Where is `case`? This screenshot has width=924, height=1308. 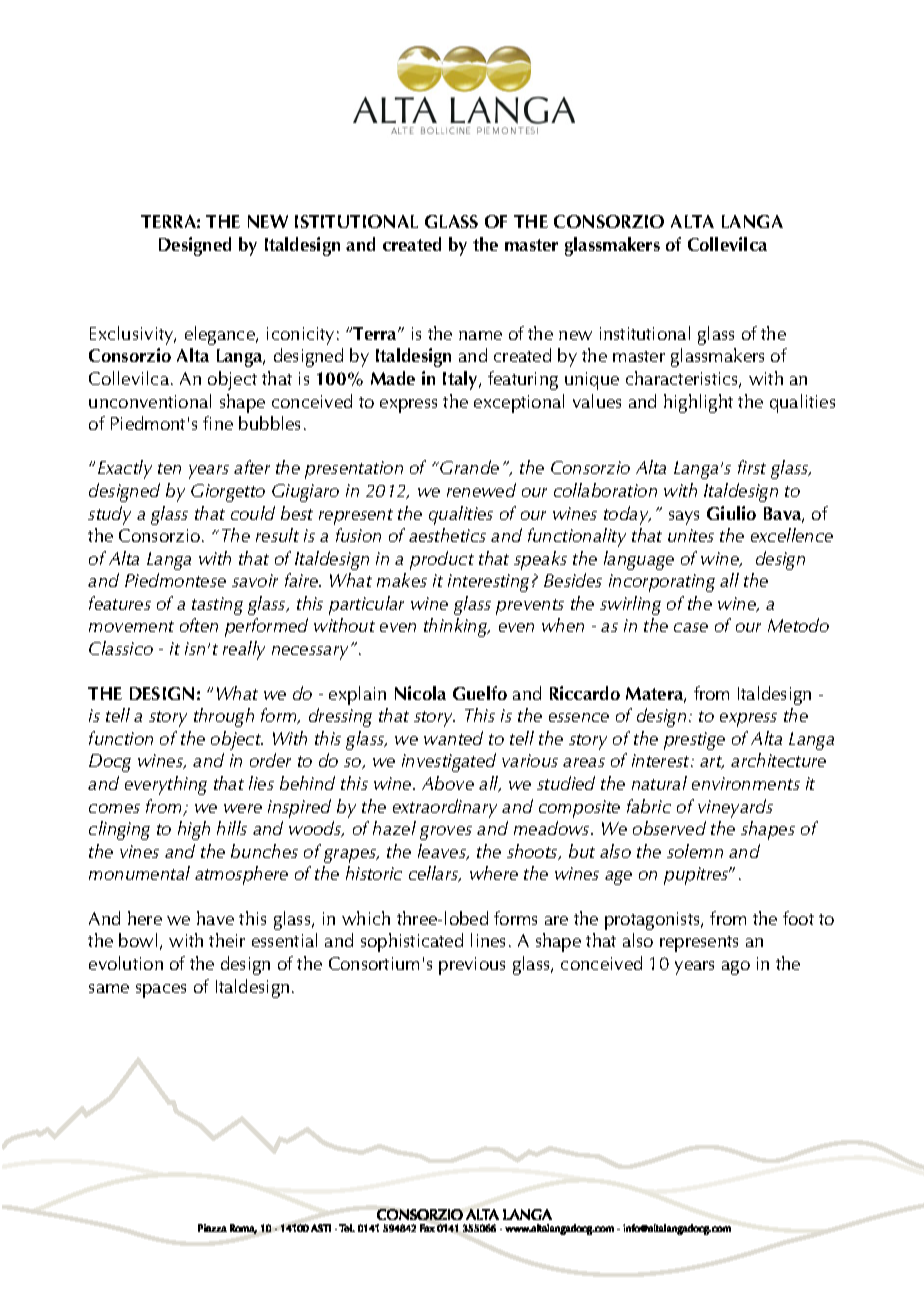
case is located at coordinates (691, 627).
